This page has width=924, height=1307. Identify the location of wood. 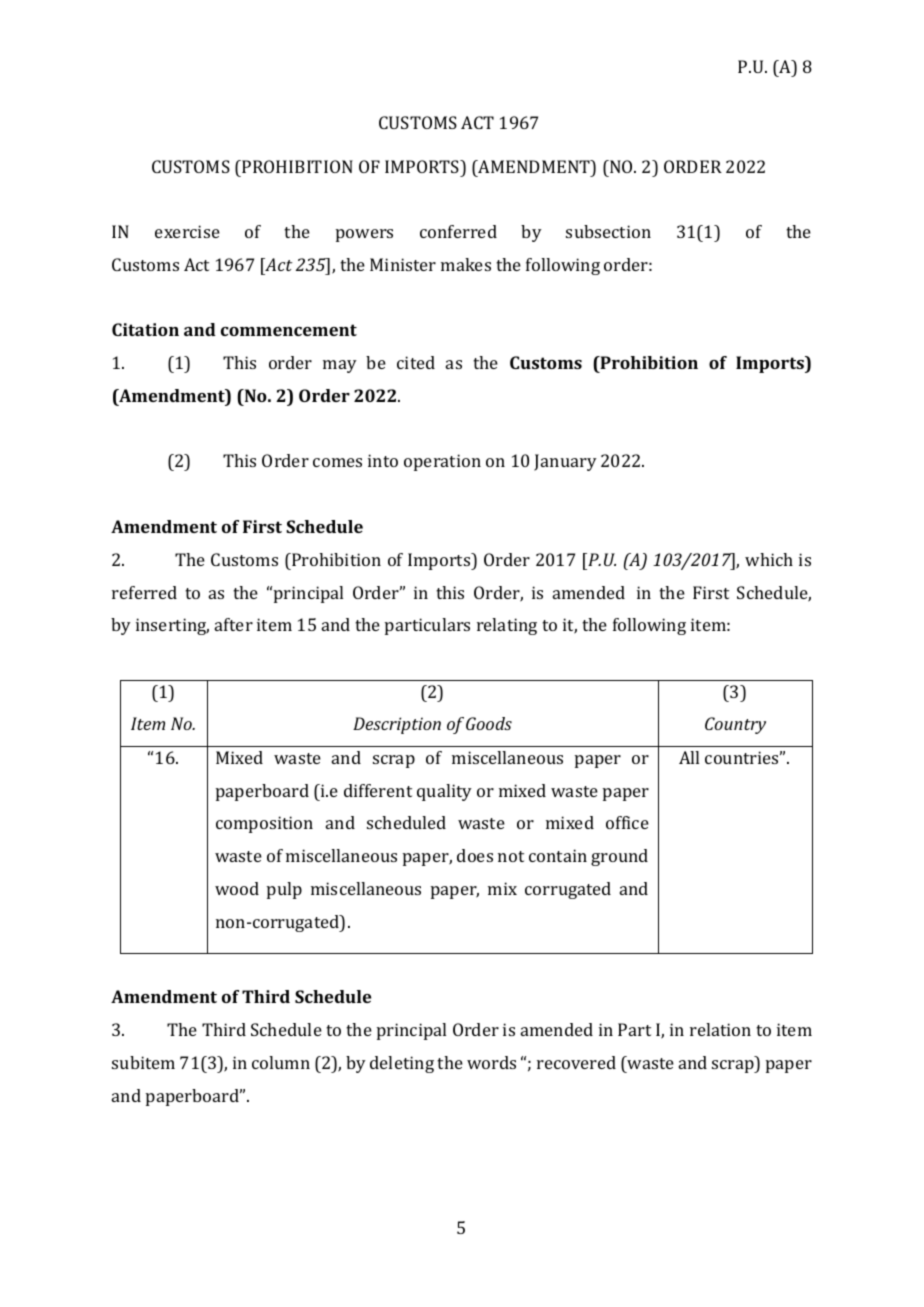
(237, 888).
